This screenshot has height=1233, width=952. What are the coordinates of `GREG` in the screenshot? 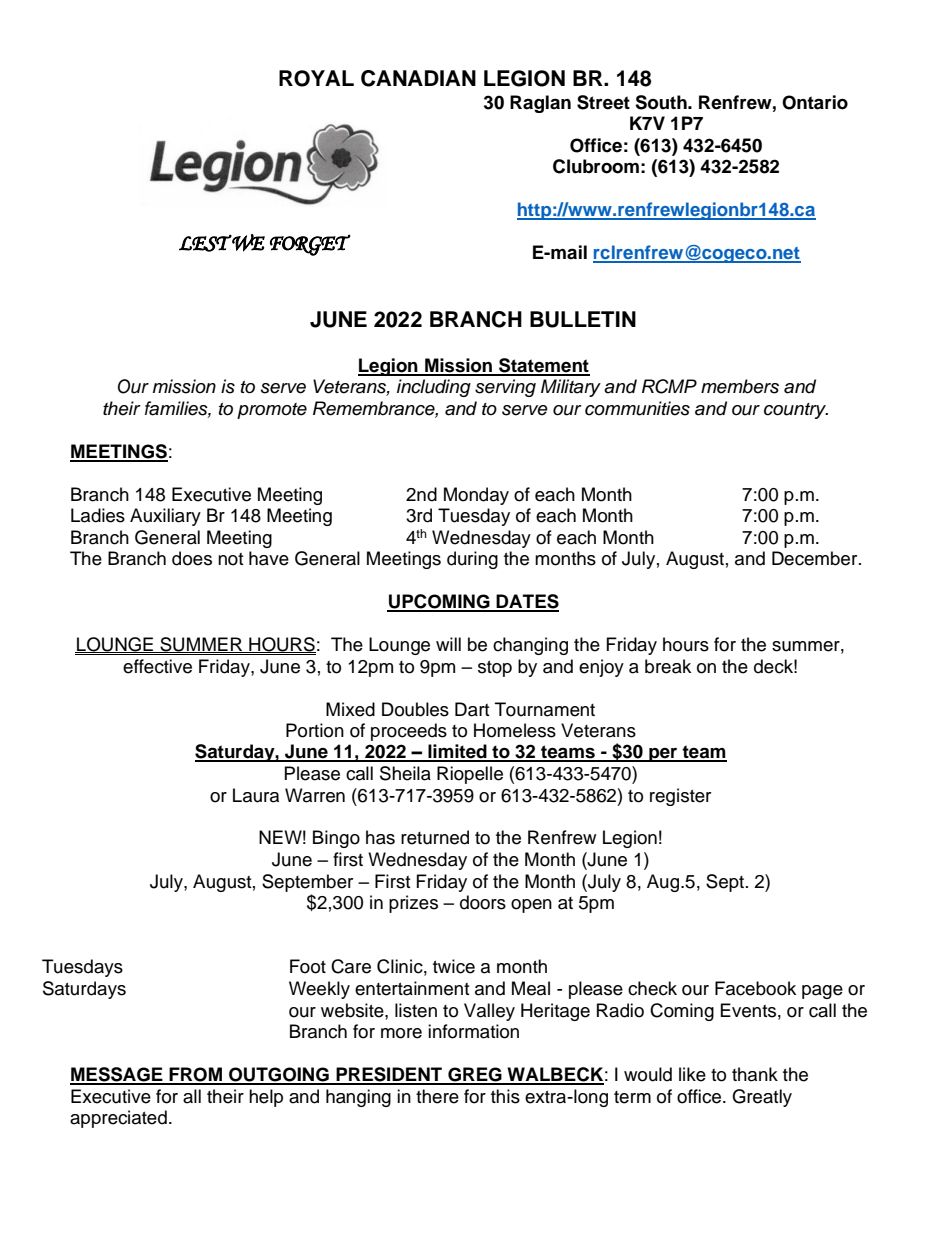 It's located at (475, 1075).
